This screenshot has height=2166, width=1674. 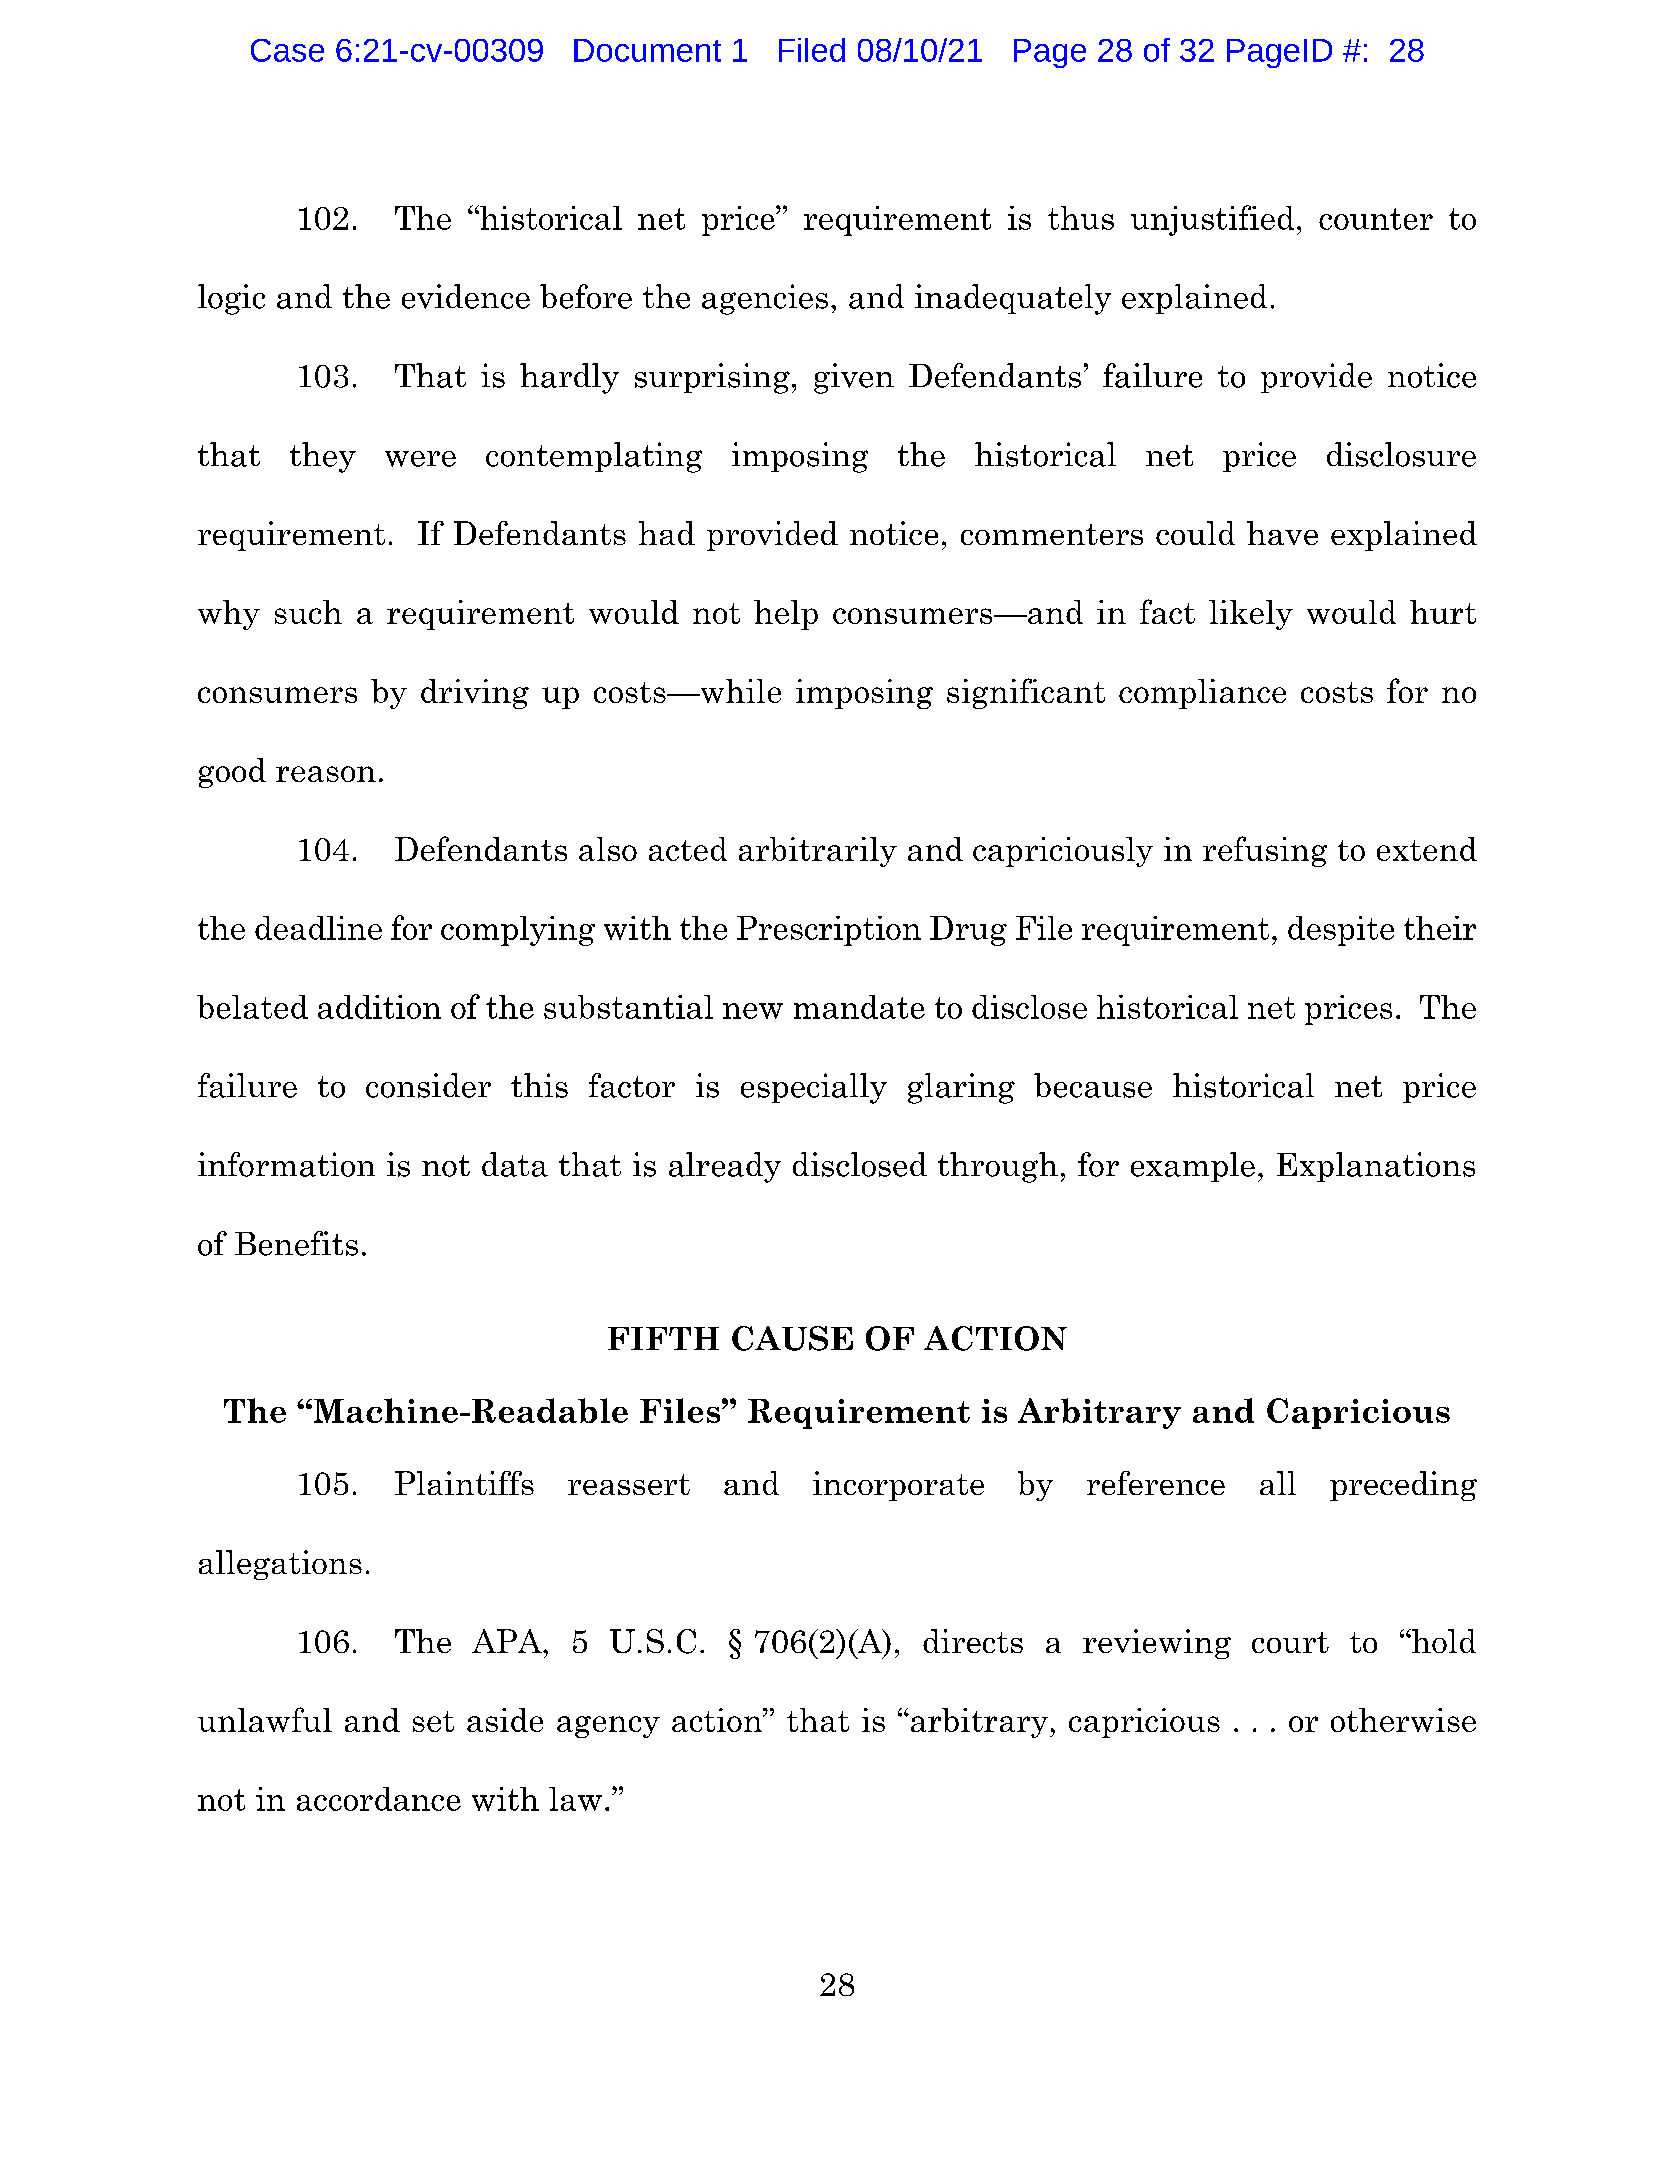 What do you see at coordinates (433, 1721) in the screenshot?
I see `set` at bounding box center [433, 1721].
